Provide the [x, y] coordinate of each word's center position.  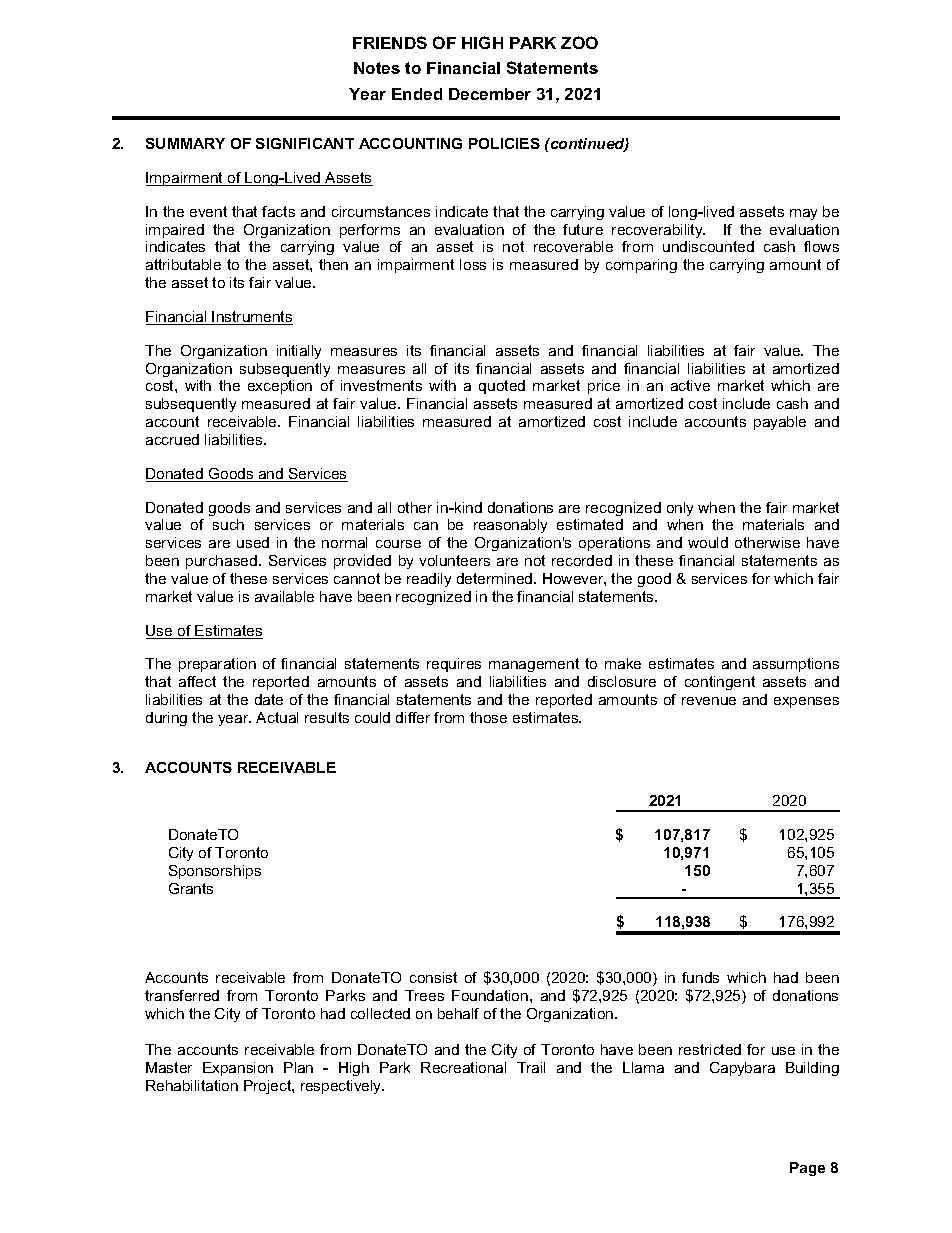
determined [496, 578]
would [708, 542]
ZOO [579, 42]
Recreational [463, 1067]
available [284, 596]
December [490, 94]
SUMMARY [185, 143]
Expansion [238, 1069]
